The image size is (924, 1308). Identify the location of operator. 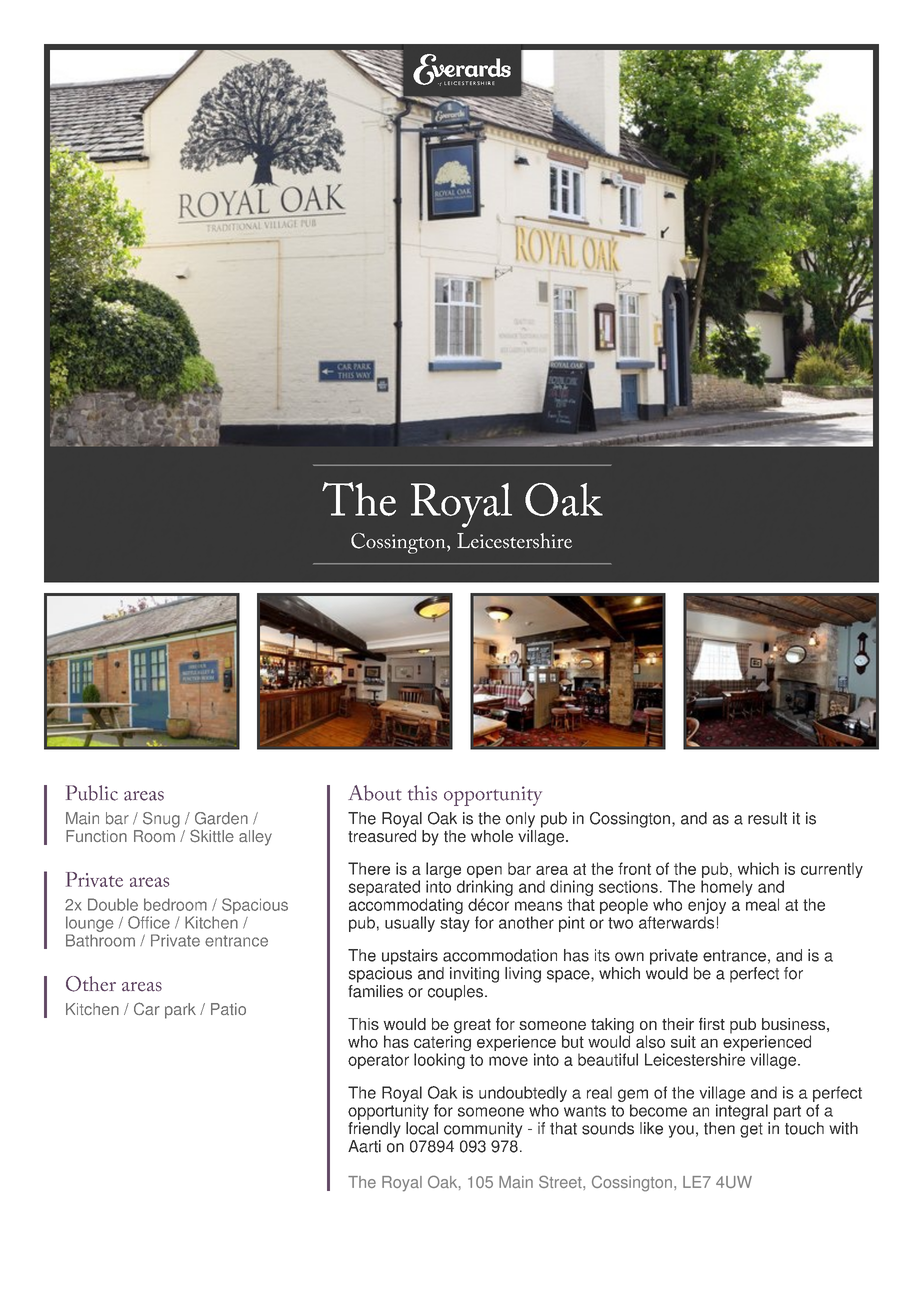
(378, 1061).
